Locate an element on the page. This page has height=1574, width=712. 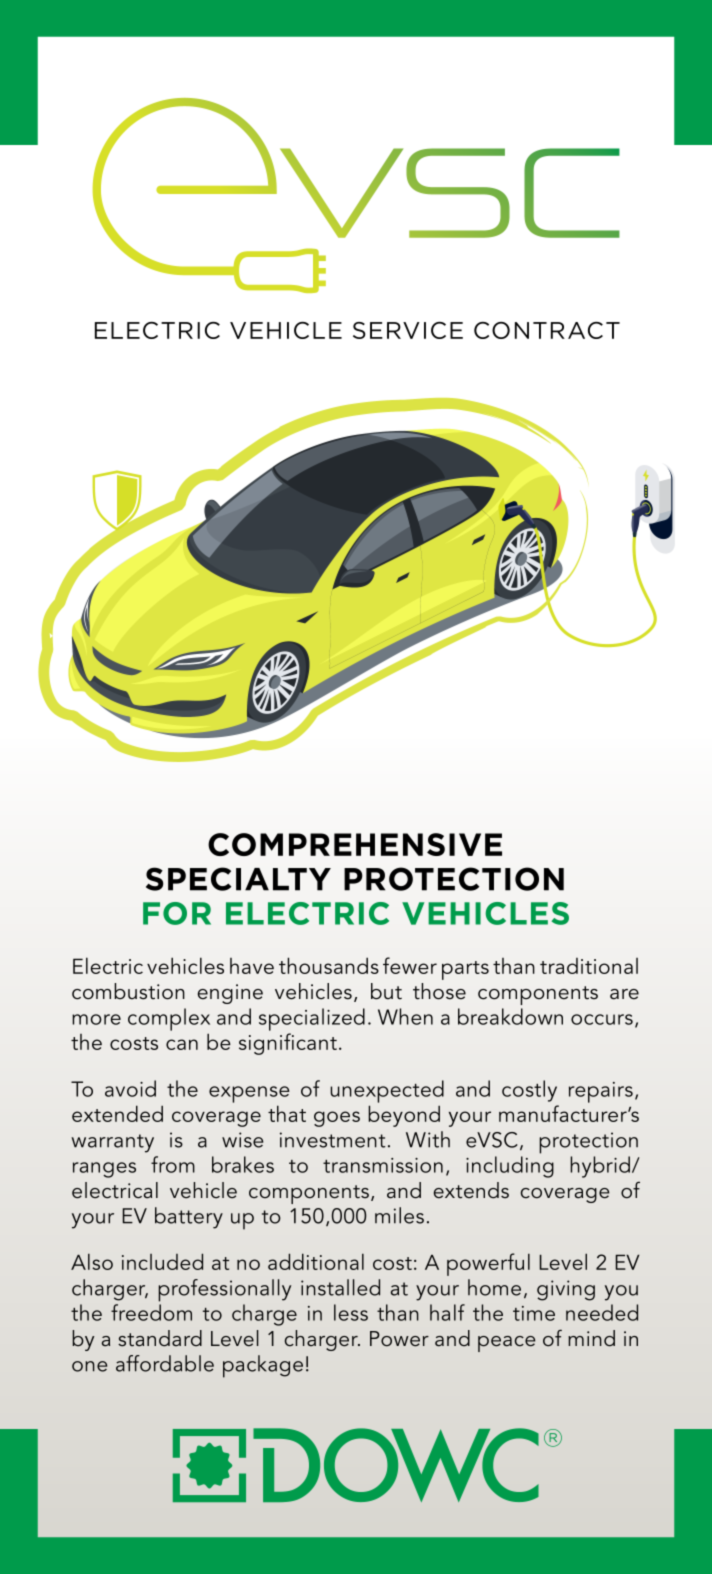
standard is located at coordinates (160, 1338).
